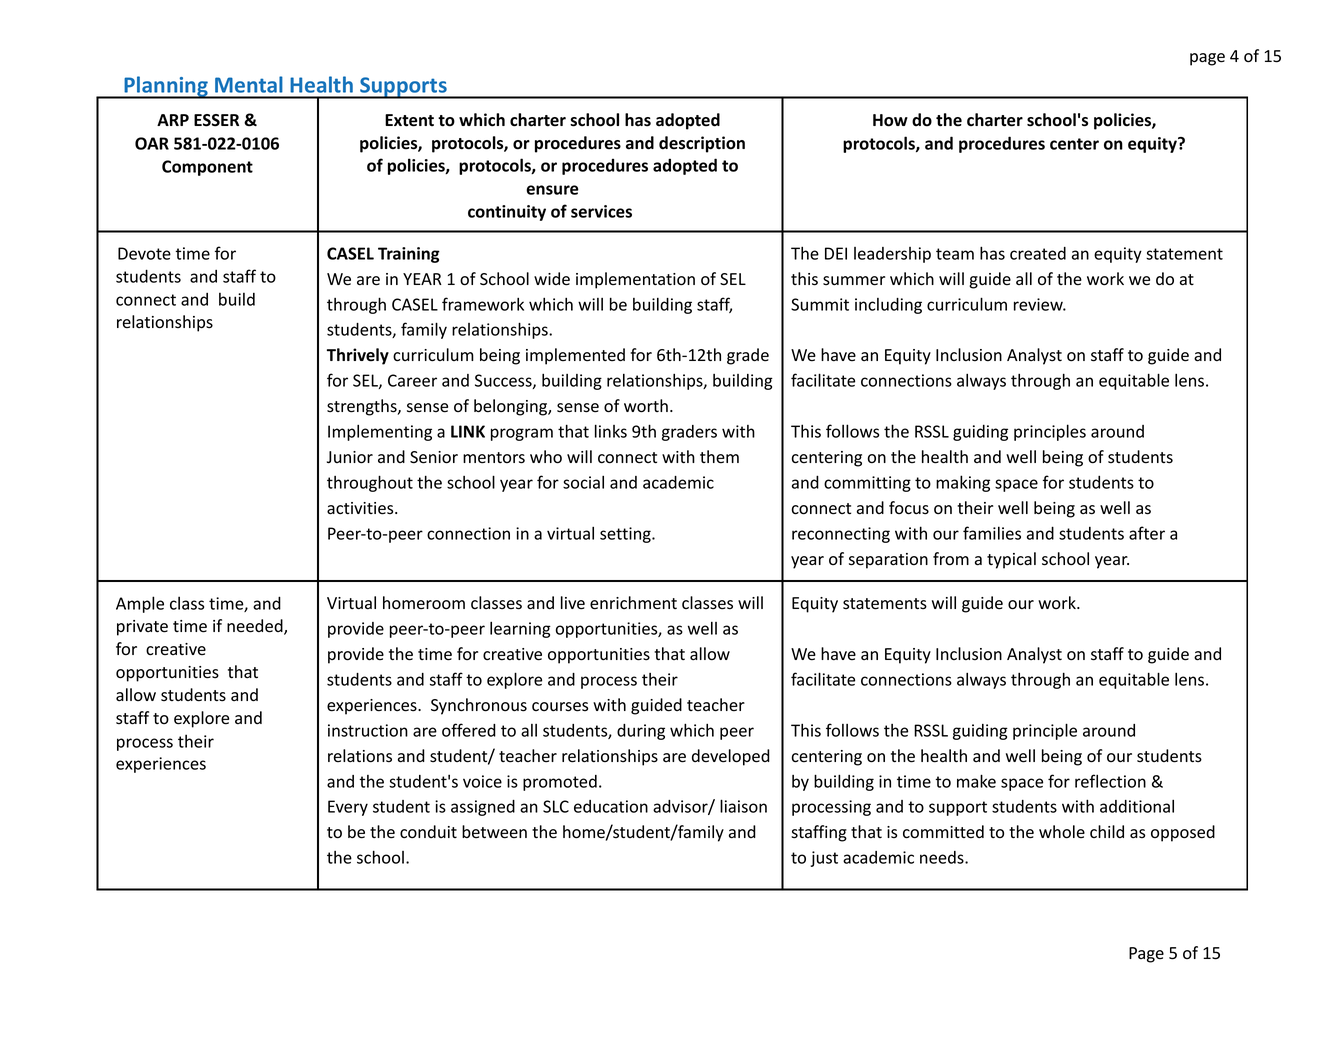  I want to click on ESSER, so click(216, 120).
